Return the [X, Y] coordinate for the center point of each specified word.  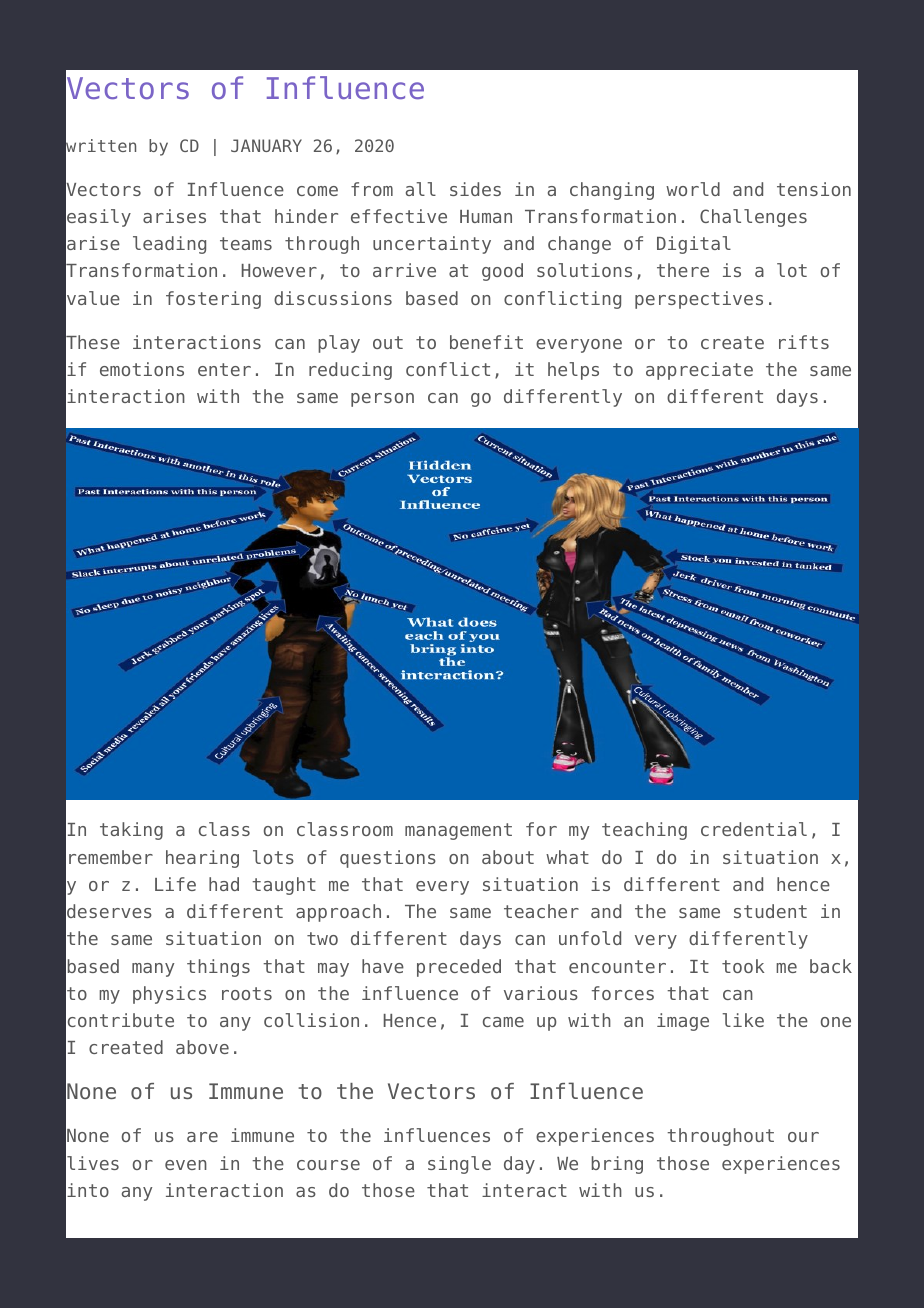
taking [131, 831]
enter [224, 369]
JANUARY [266, 145]
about [508, 857]
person [382, 400]
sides [475, 189]
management [458, 831]
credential [754, 829]
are [202, 1137]
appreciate [699, 371]
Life [175, 884]
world [693, 189]
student [770, 911]
